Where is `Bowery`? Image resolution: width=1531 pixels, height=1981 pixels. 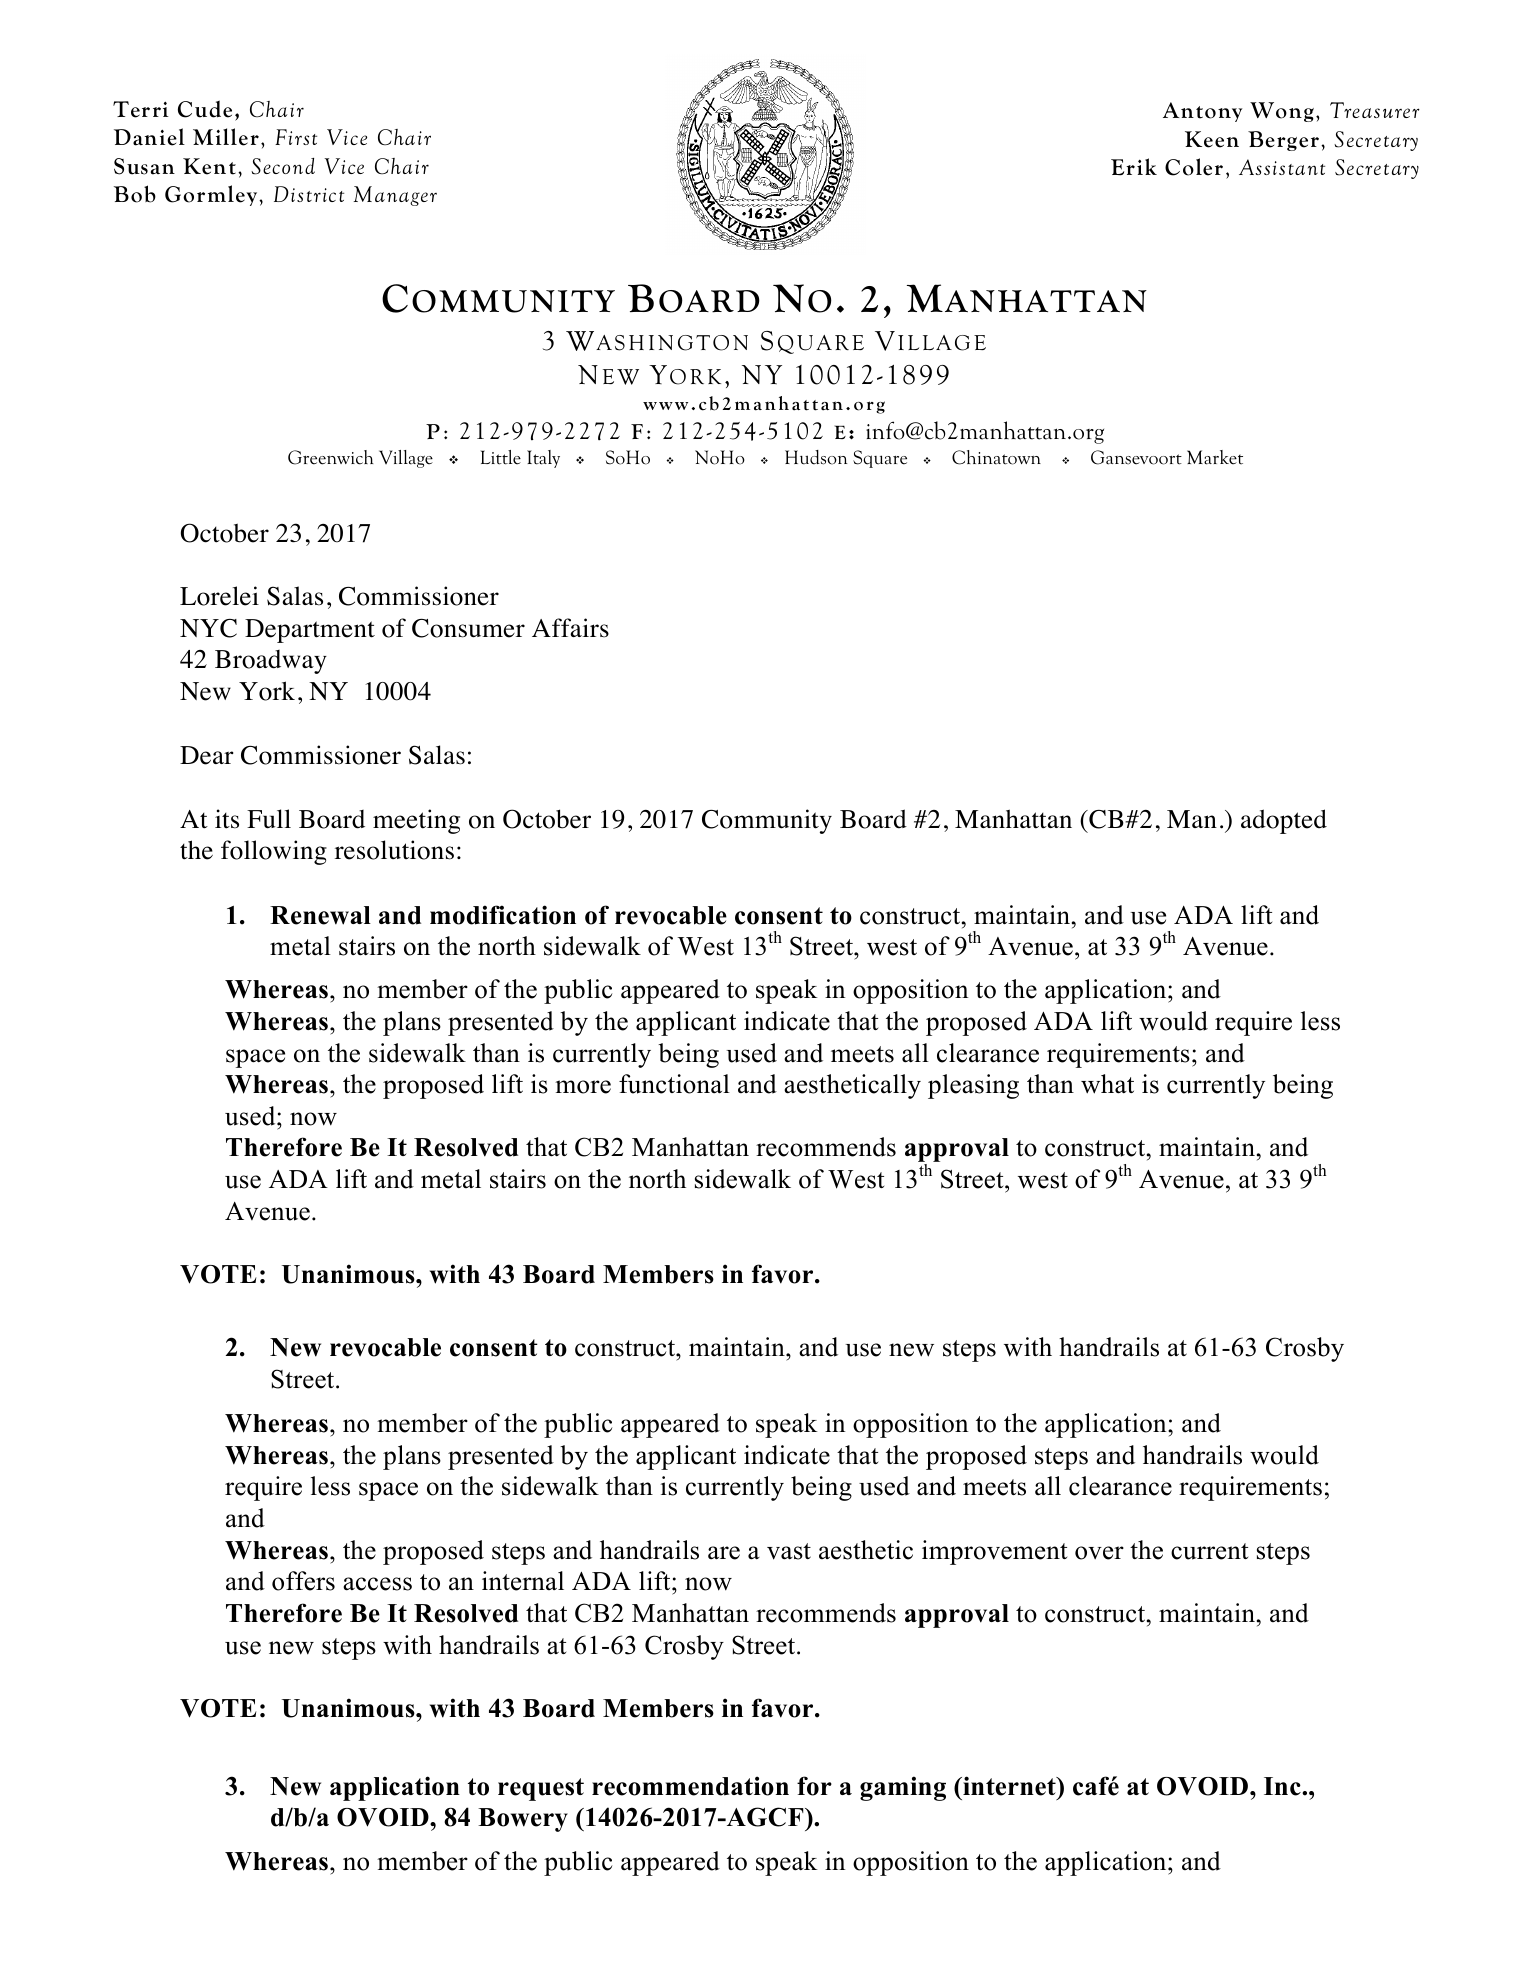 Bowery is located at coordinates (523, 1820).
